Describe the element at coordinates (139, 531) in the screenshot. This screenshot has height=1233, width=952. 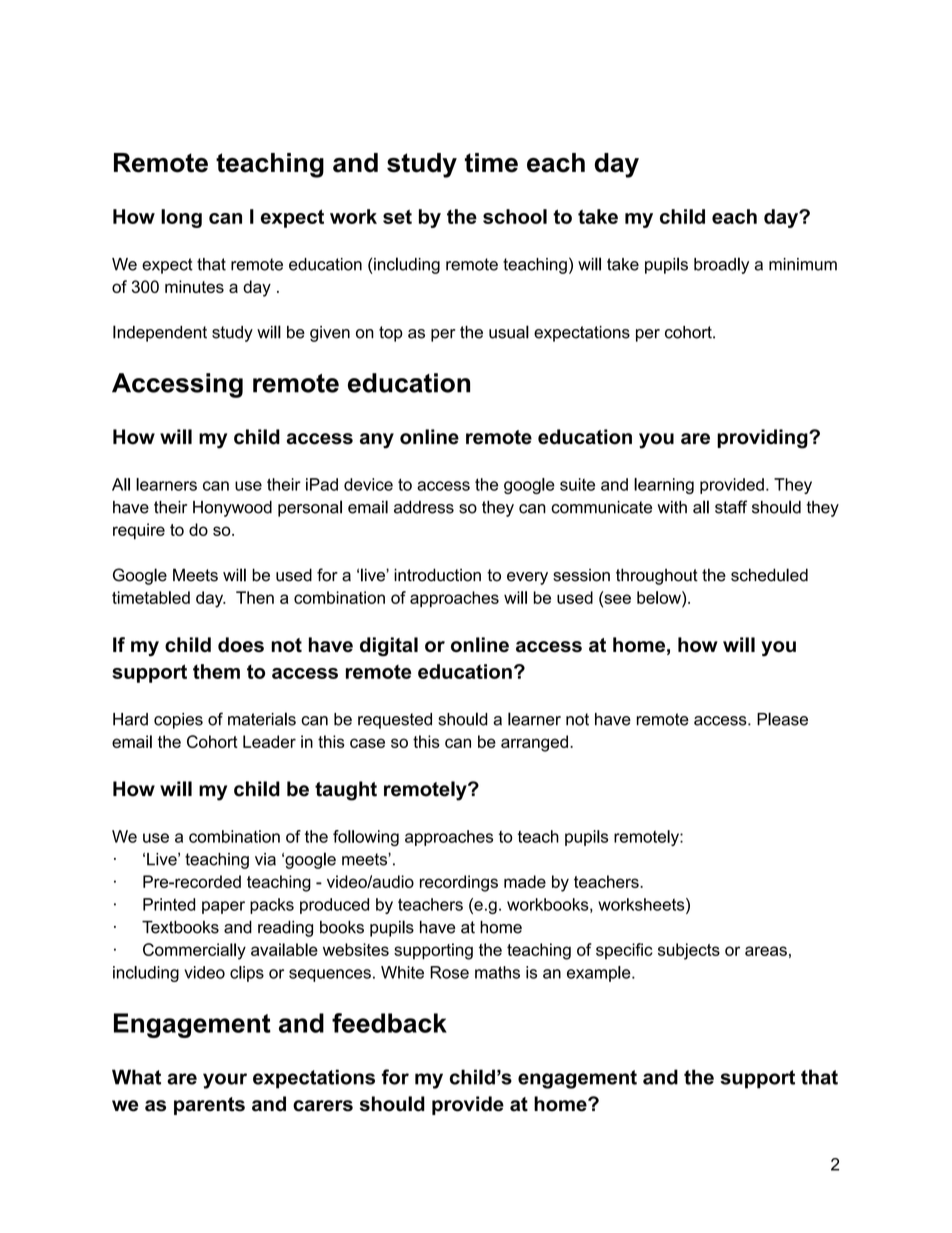
I see `require` at that location.
